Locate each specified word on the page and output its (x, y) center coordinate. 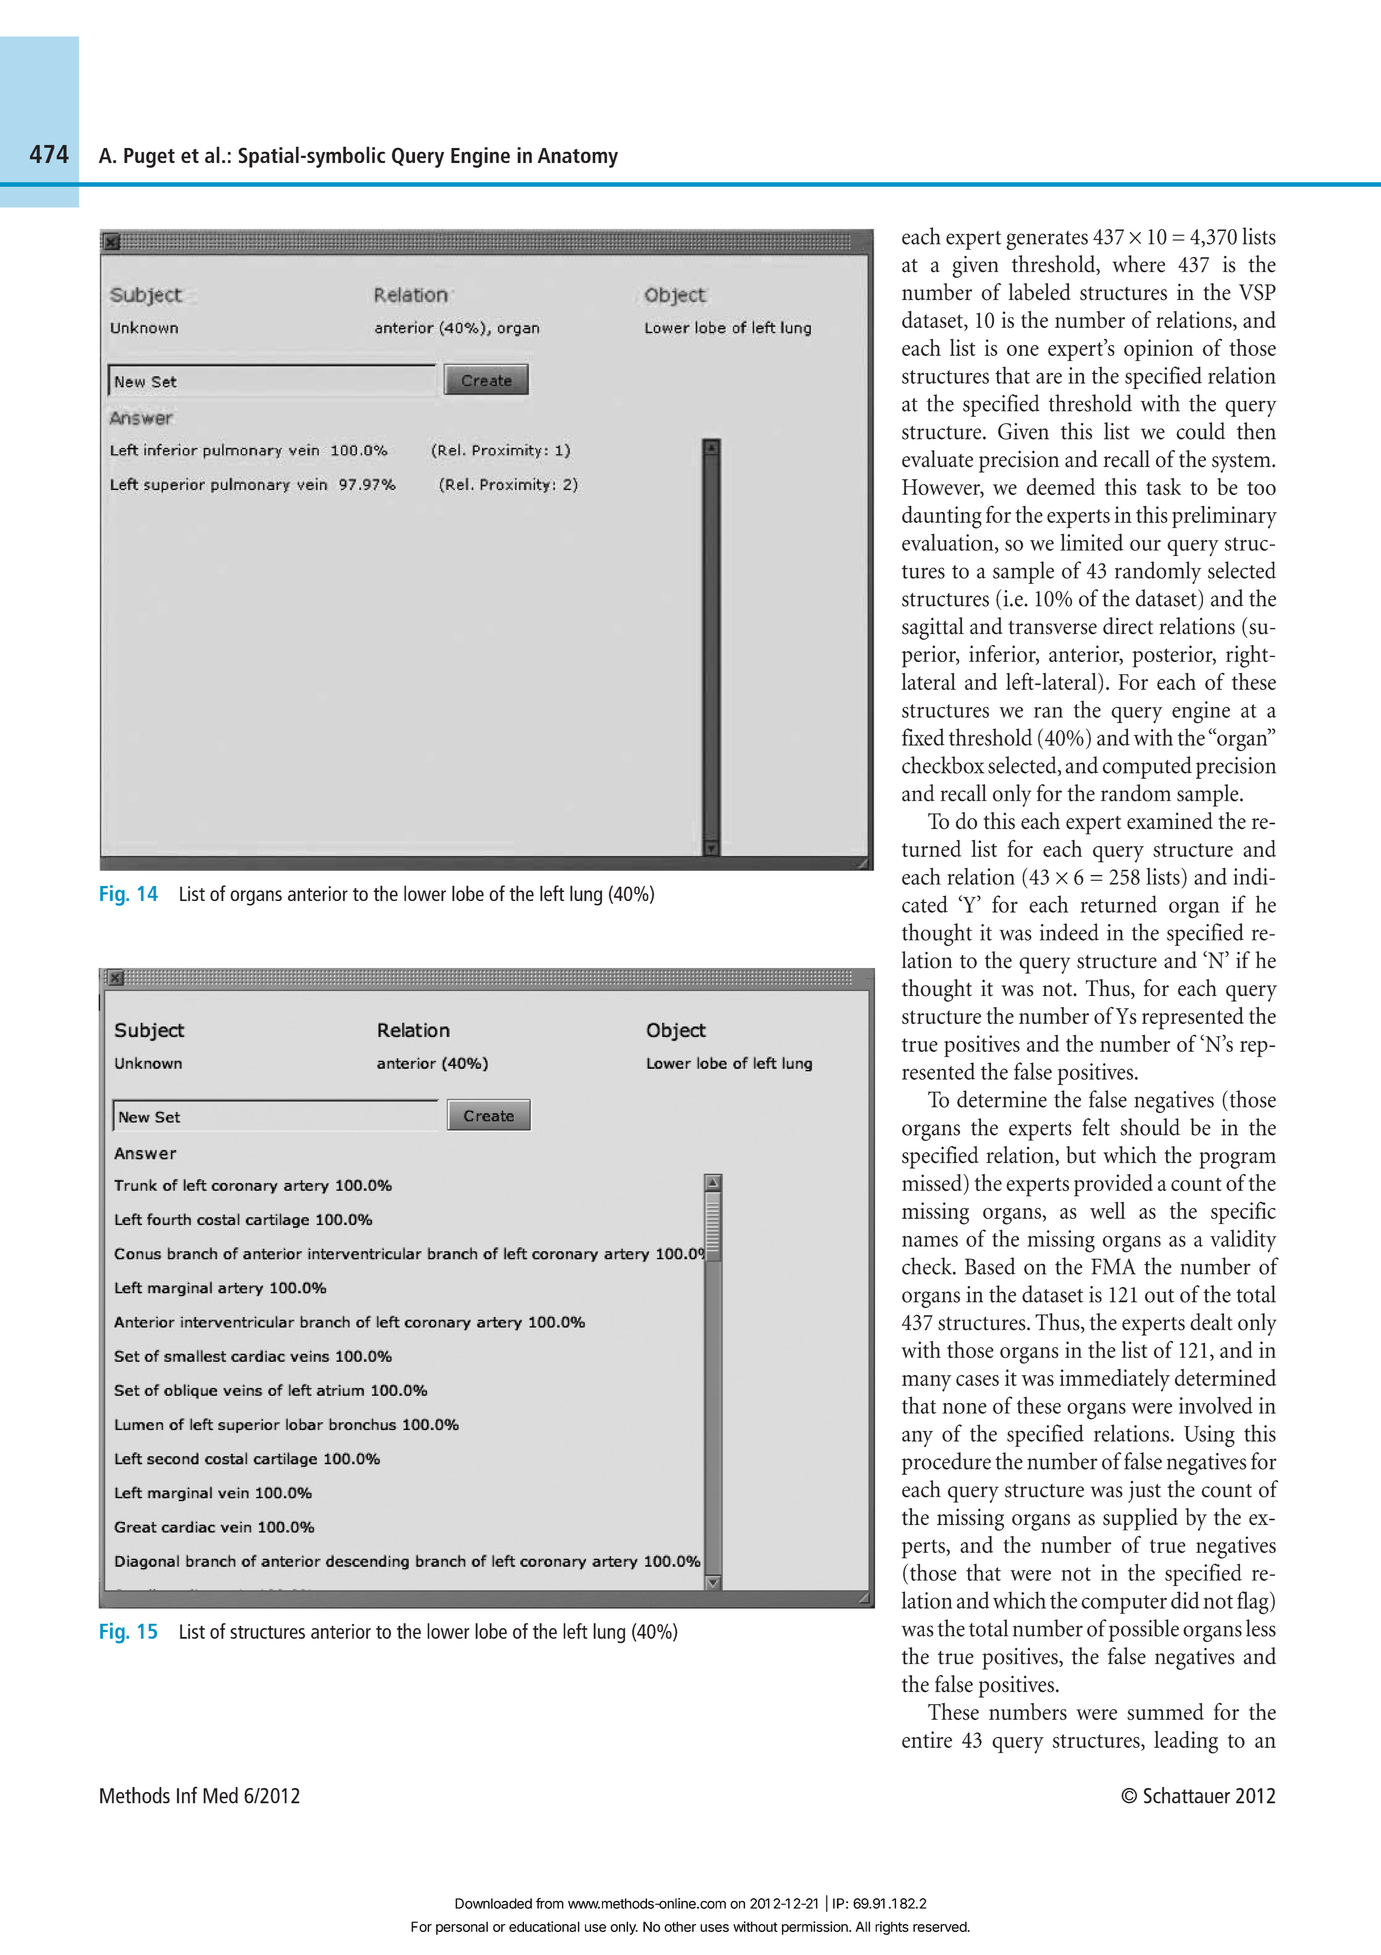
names (930, 1241)
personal (462, 1928)
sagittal (933, 628)
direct (1128, 626)
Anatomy (578, 158)
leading (1186, 1742)
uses (714, 1928)
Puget (149, 158)
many (926, 1383)
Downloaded (493, 1903)
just (1144, 1492)
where (1139, 264)
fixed (923, 737)
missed (933, 1182)
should (1150, 1127)
